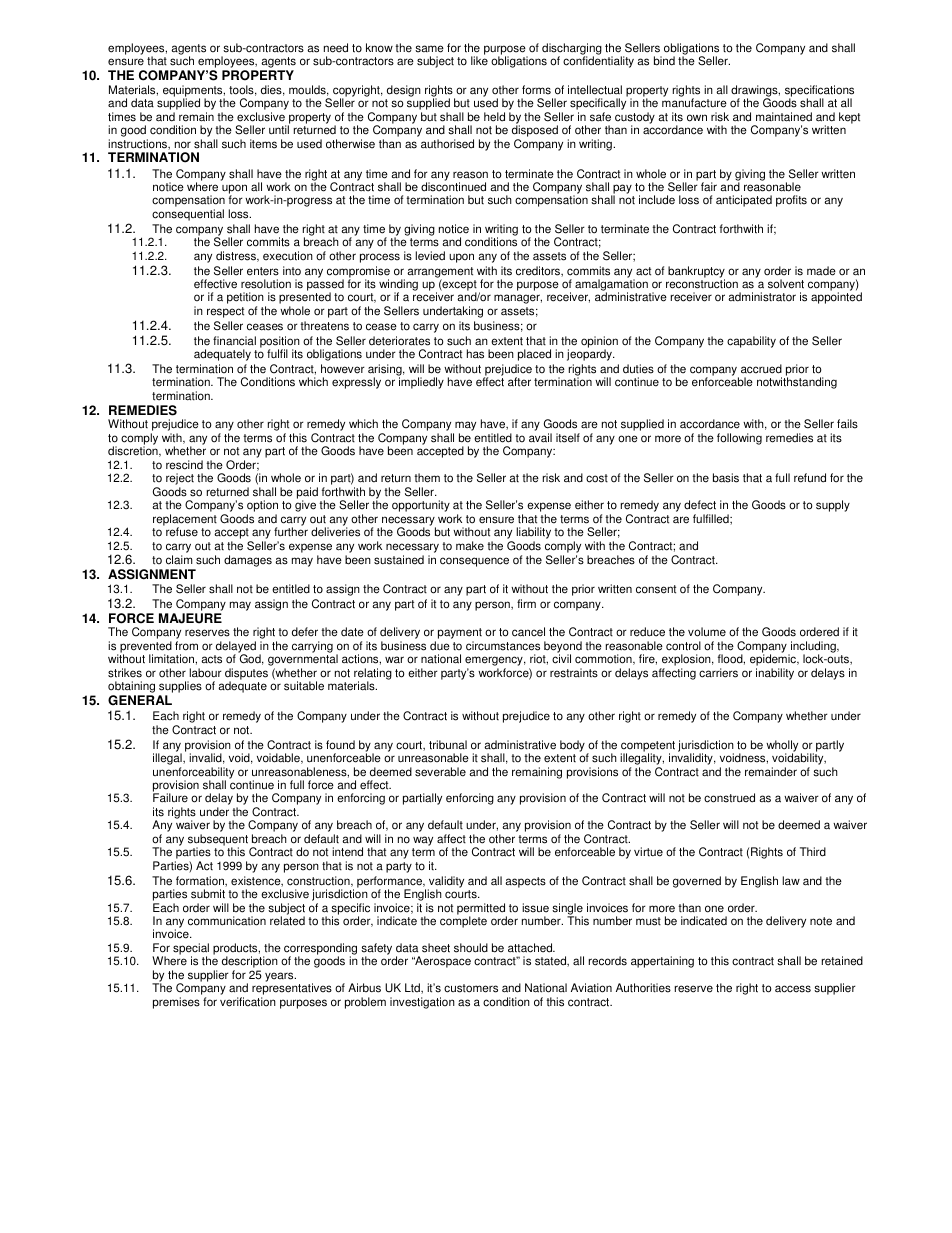  Describe the element at coordinates (784, 117) in the screenshot. I see `maintained` at that location.
